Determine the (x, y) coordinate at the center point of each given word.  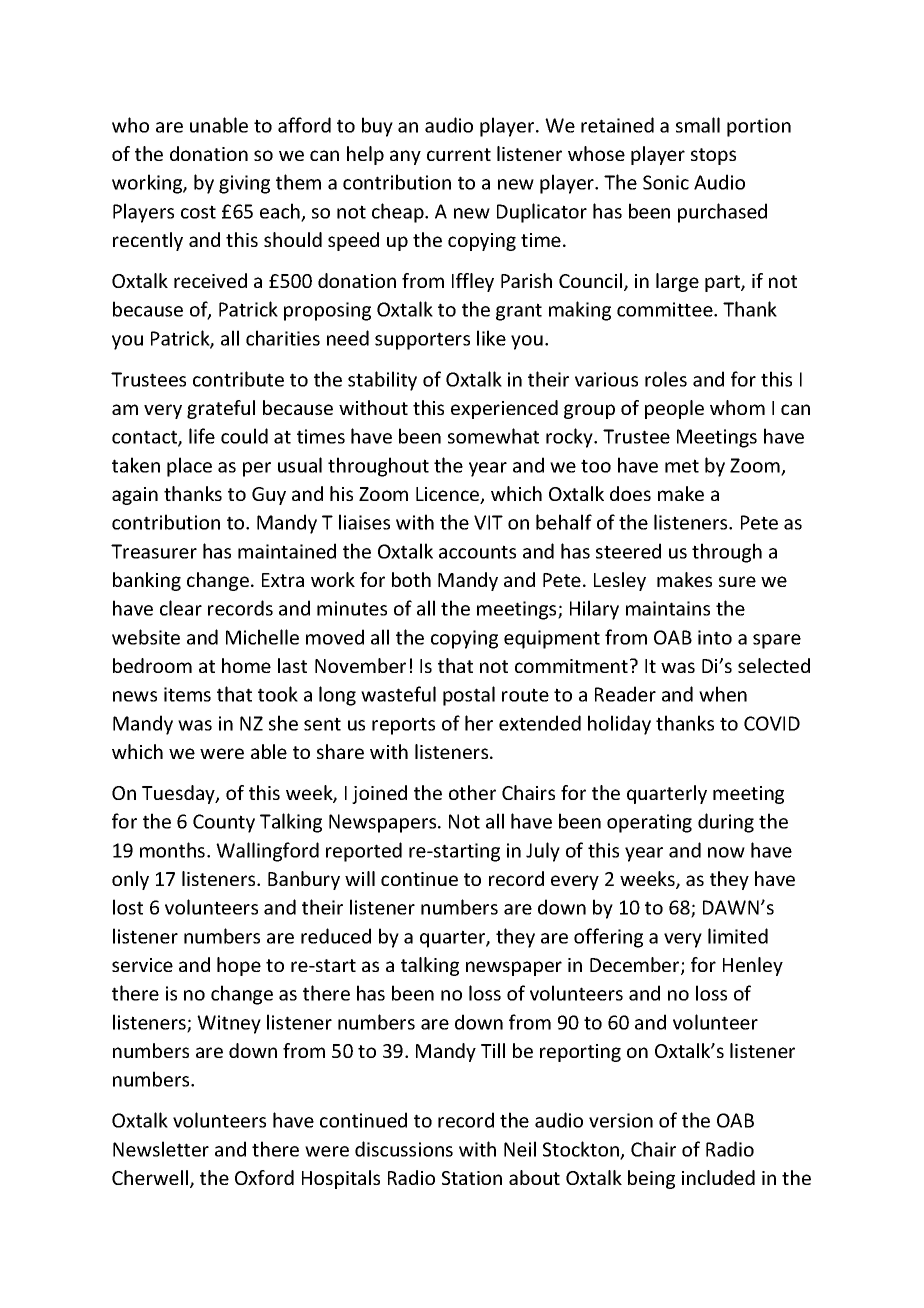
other (472, 792)
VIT (488, 522)
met (682, 466)
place (189, 467)
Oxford (264, 1177)
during (726, 823)
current (459, 154)
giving (244, 184)
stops (713, 156)
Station (472, 1178)
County (224, 823)
